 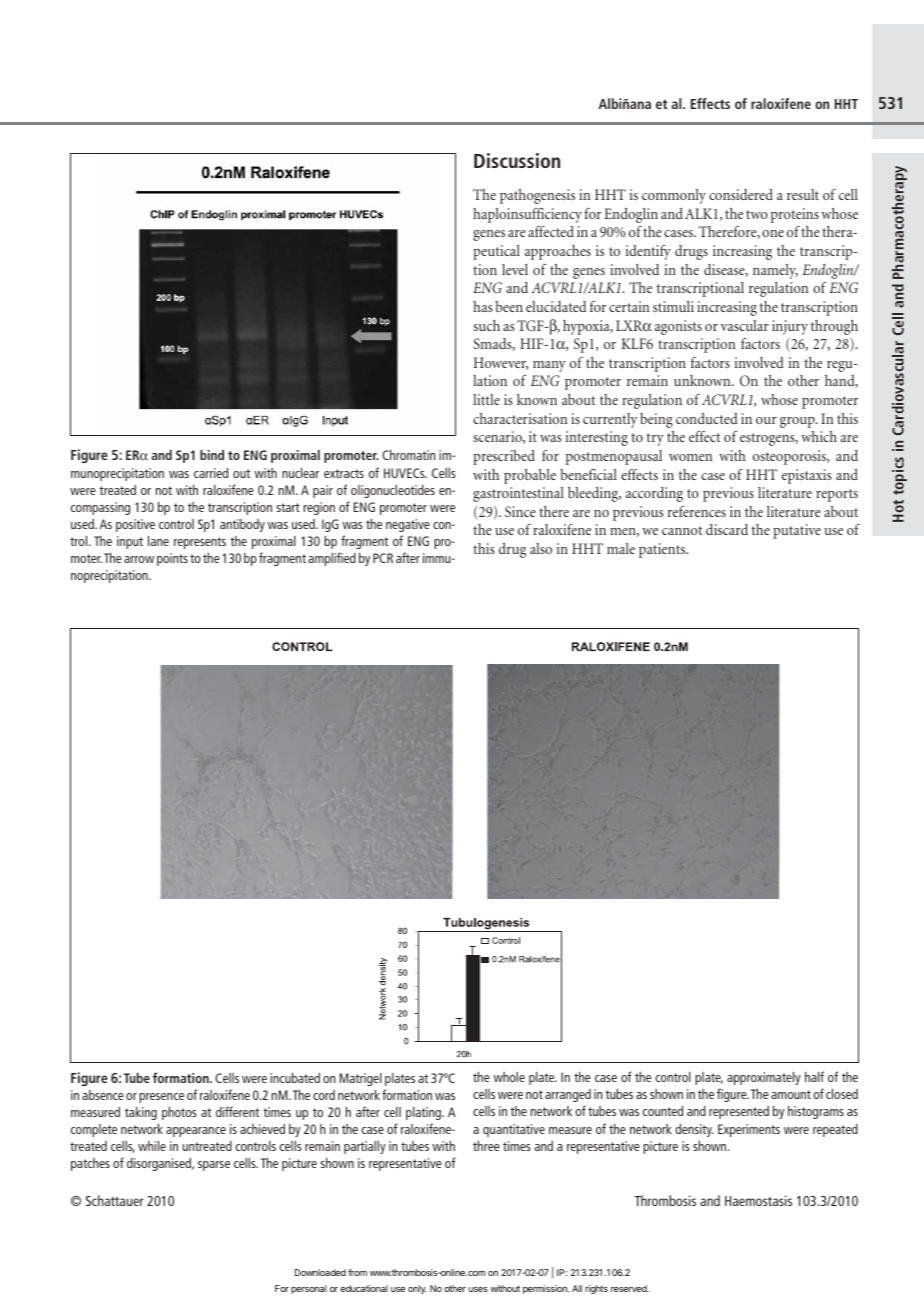 What do you see at coordinates (478, 1289) in the screenshot?
I see `uses` at bounding box center [478, 1289].
